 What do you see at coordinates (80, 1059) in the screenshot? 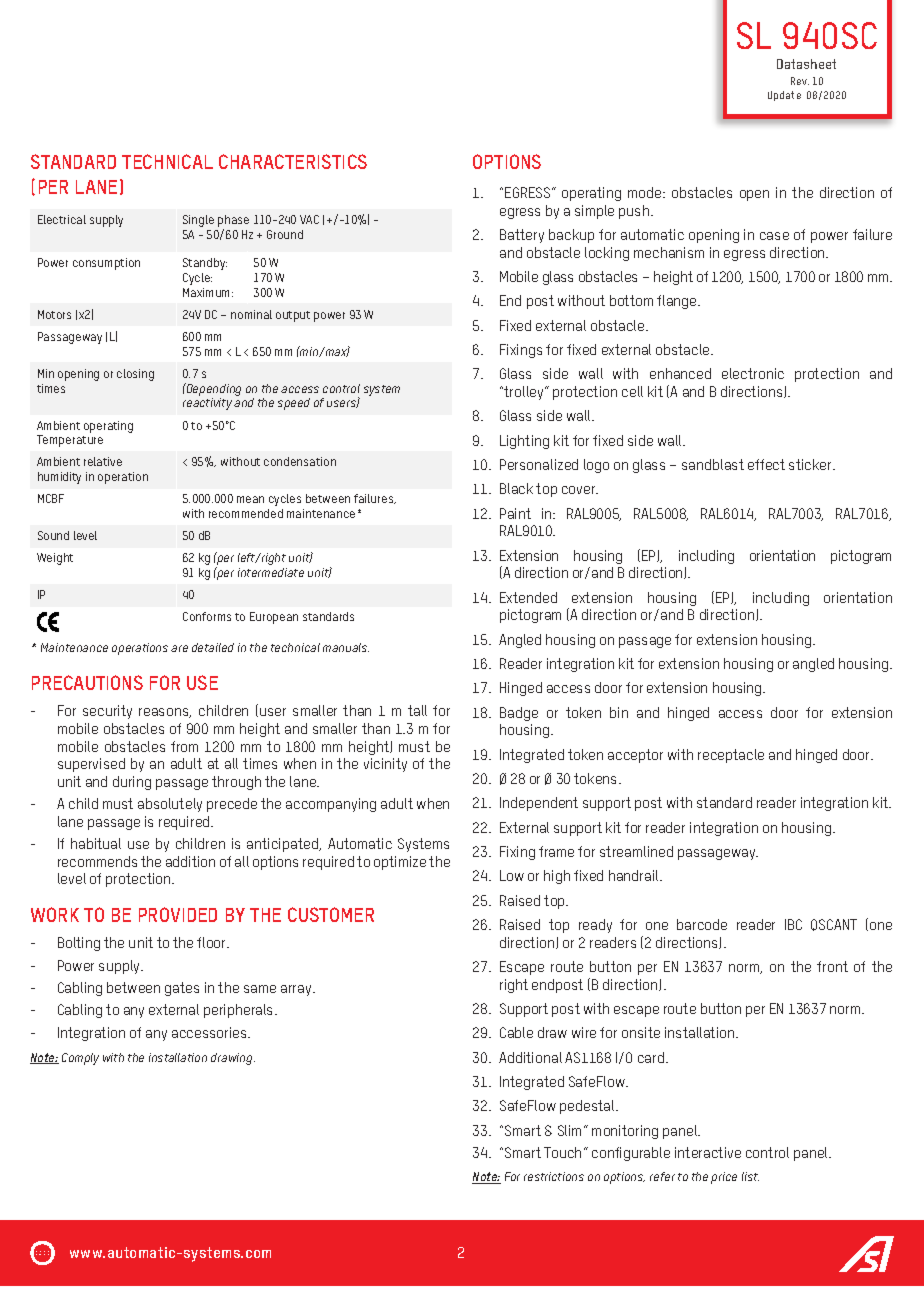
I see `Comply` at bounding box center [80, 1059].
